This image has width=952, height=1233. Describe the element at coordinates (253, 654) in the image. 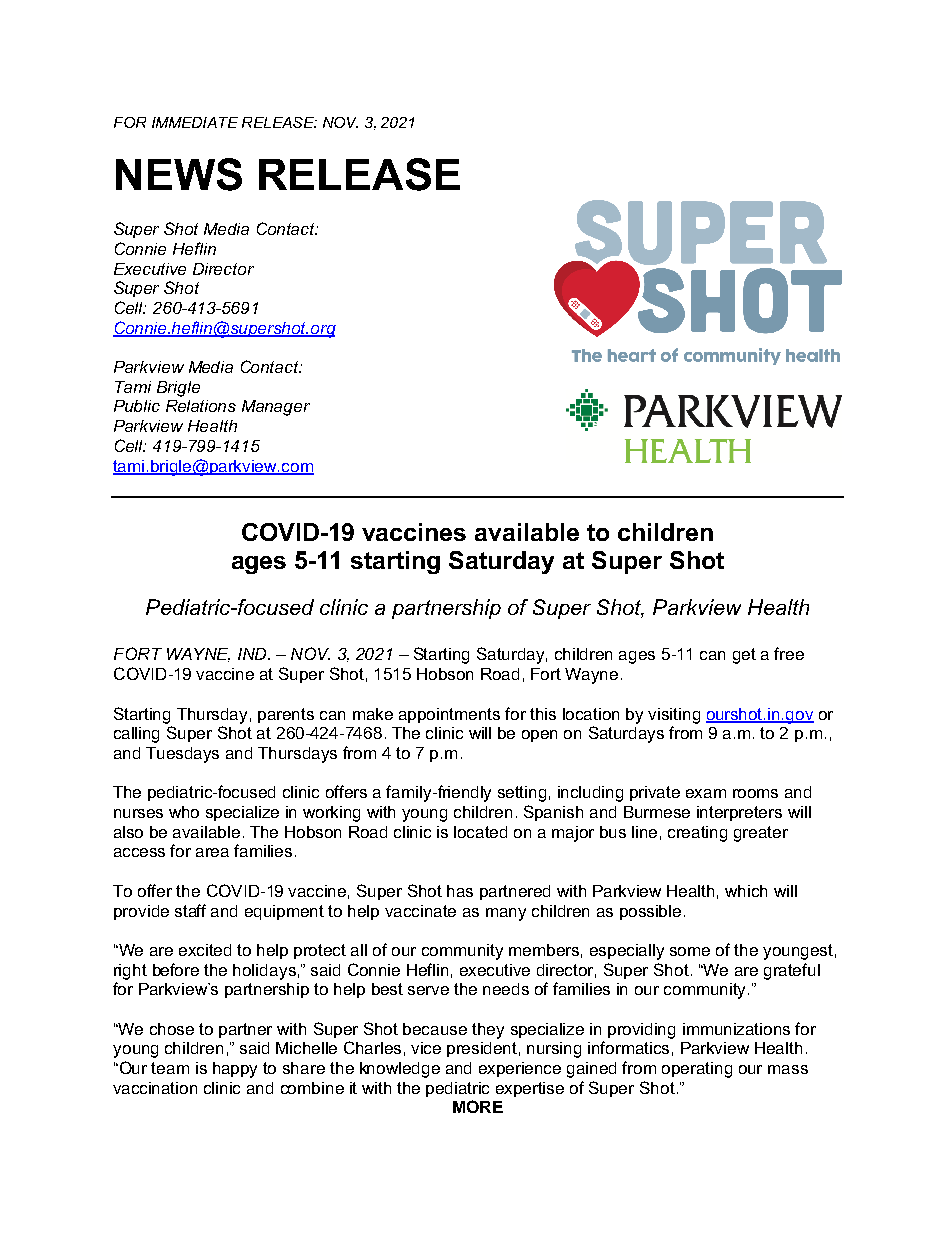

I see `IND` at that location.
